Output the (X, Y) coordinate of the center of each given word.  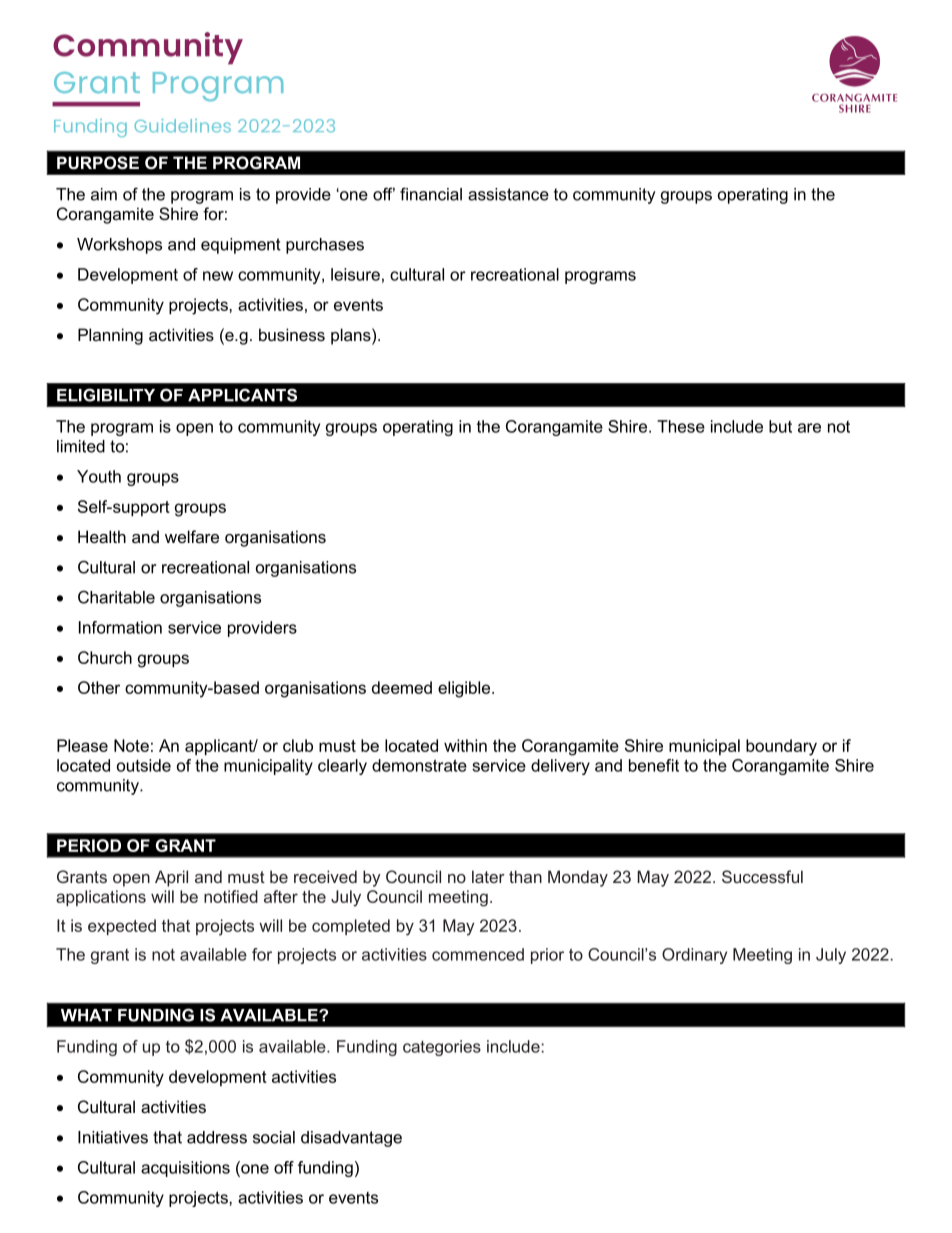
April (171, 878)
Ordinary (694, 956)
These (681, 426)
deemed (402, 687)
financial (431, 194)
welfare (192, 536)
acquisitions (185, 1169)
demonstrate (419, 765)
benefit (654, 765)
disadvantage (351, 1139)
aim (104, 194)
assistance (508, 194)
